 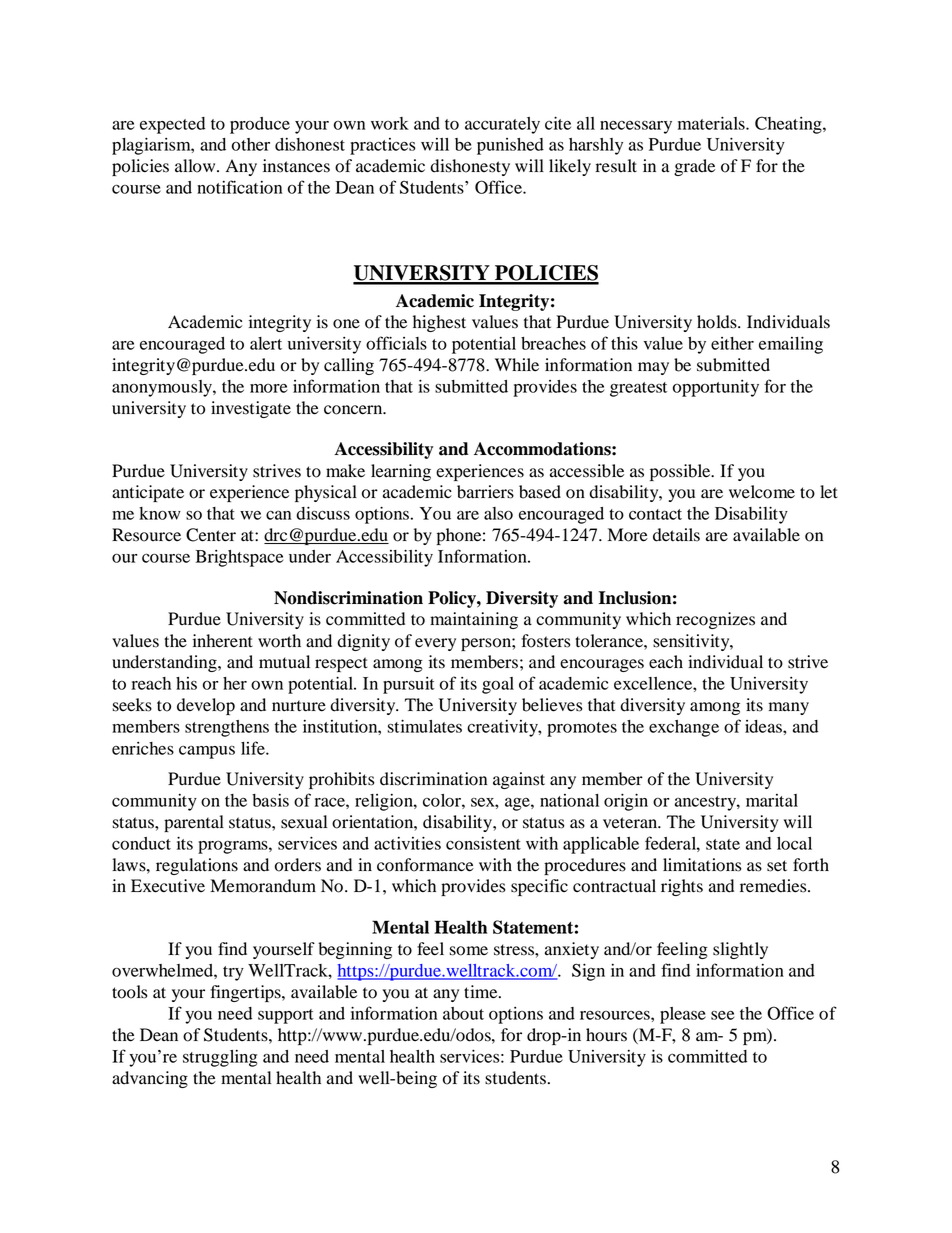 I want to click on about, so click(x=463, y=1013).
